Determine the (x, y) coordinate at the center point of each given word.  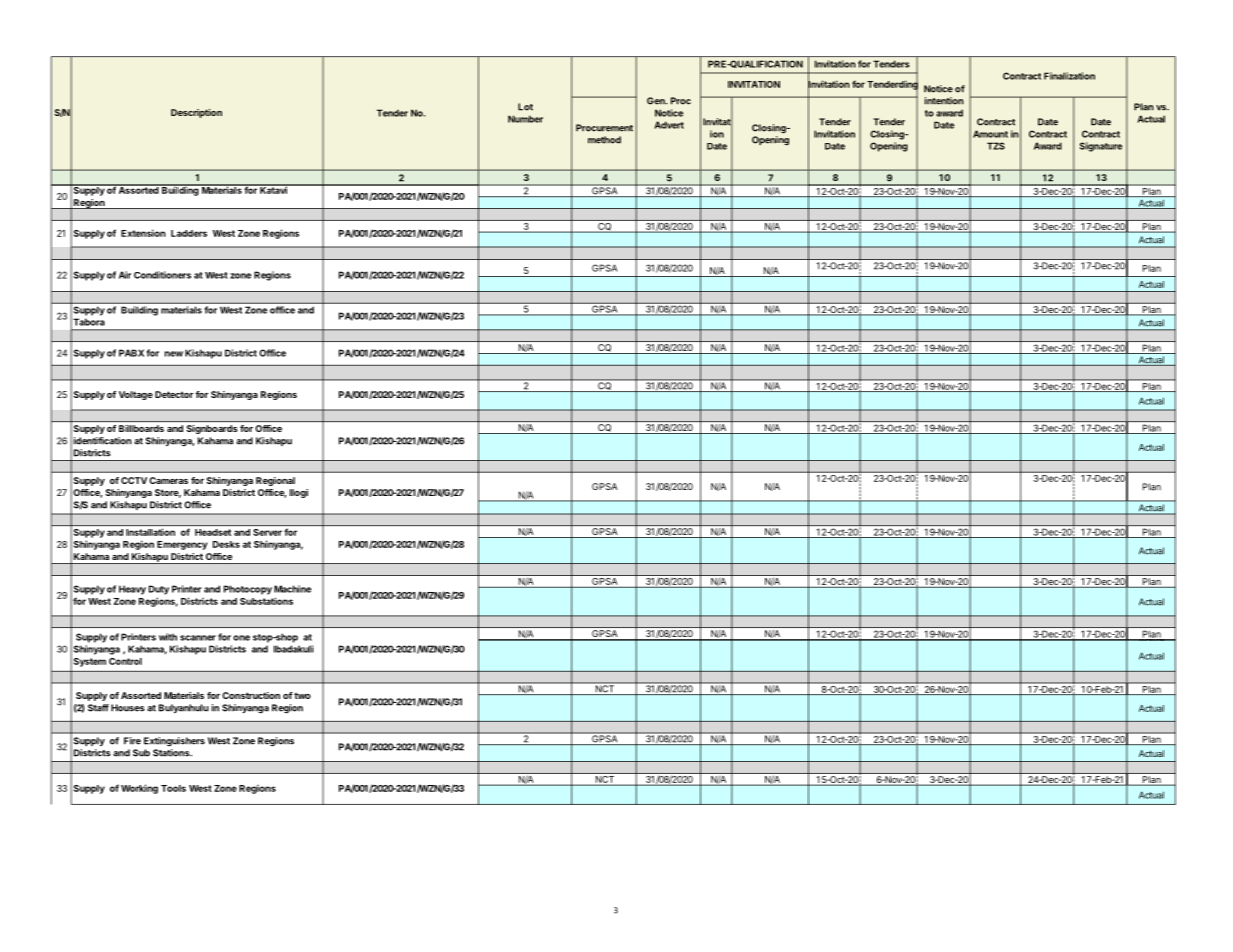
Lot (525, 107)
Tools (173, 788)
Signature (1101, 147)
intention (944, 101)
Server (267, 532)
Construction (251, 695)
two (302, 695)
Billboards (141, 428)
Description (196, 113)
